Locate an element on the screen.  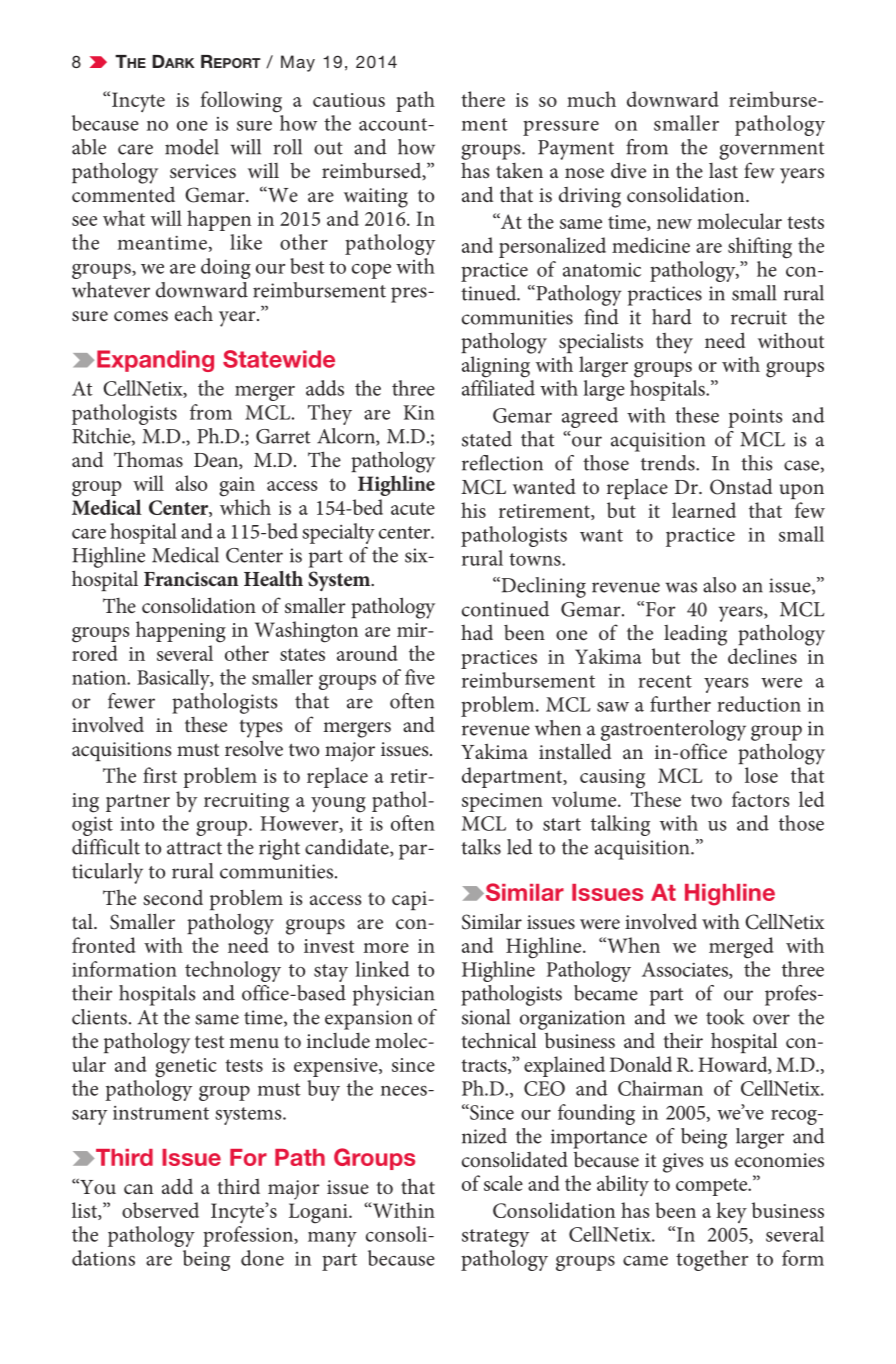
more is located at coordinates (386, 948).
